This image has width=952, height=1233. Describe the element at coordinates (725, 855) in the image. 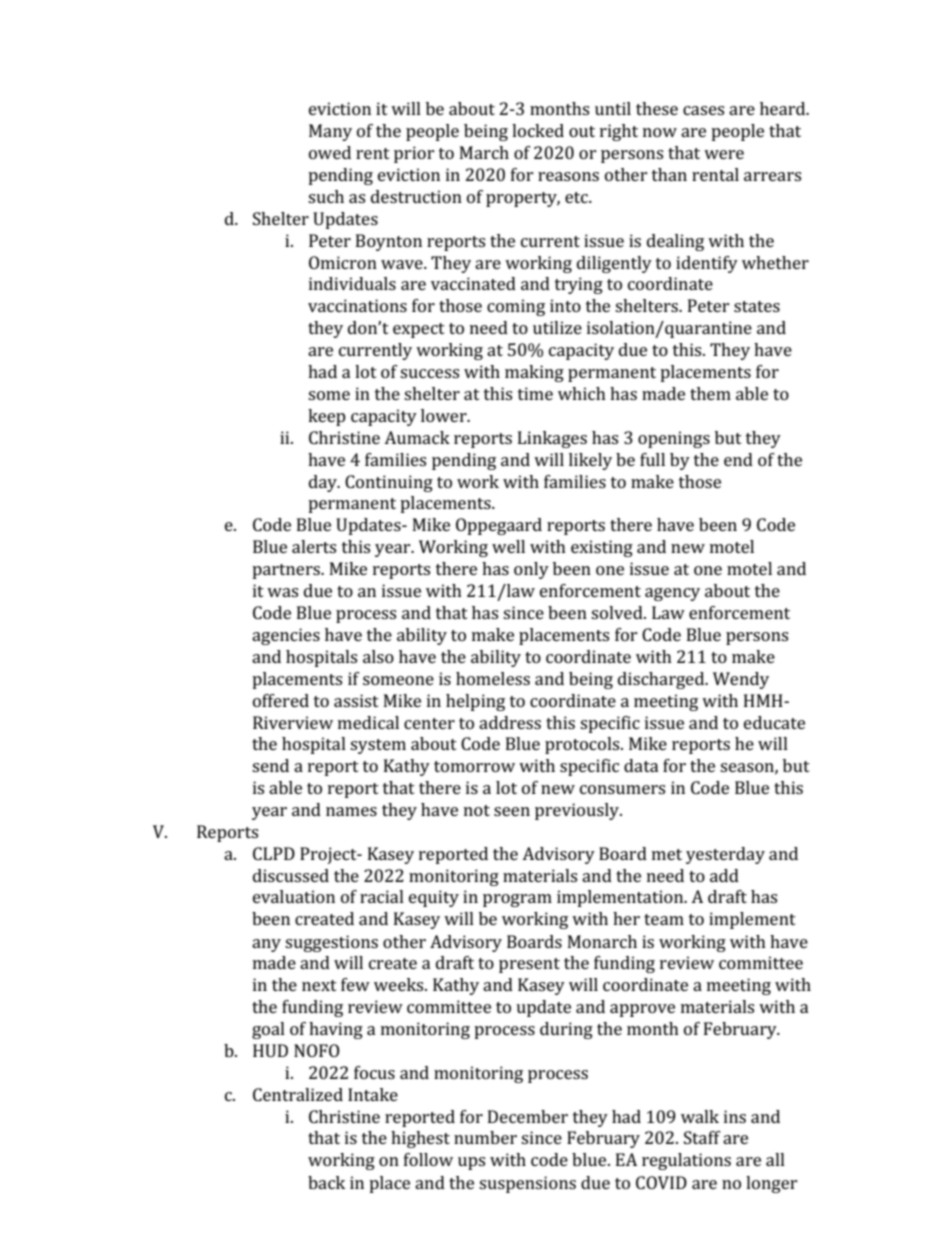

I see `yesterday` at that location.
